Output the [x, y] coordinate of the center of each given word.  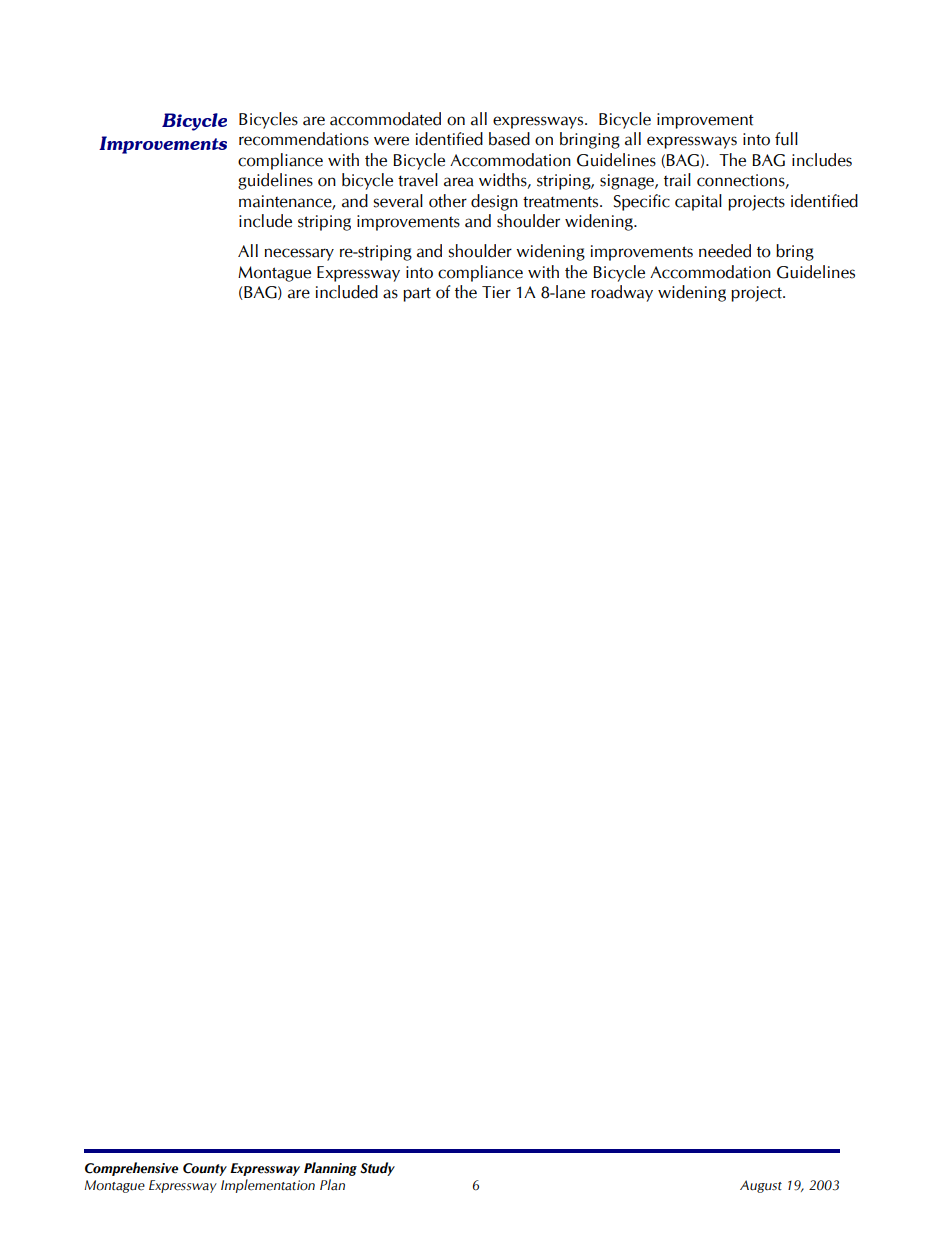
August [761, 1186]
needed [725, 251]
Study [377, 1169]
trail [677, 180]
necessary [299, 254]
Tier [496, 292]
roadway [622, 293]
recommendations [304, 139]
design [494, 202]
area [459, 182]
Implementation [268, 1186]
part [417, 294]
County [205, 1169]
